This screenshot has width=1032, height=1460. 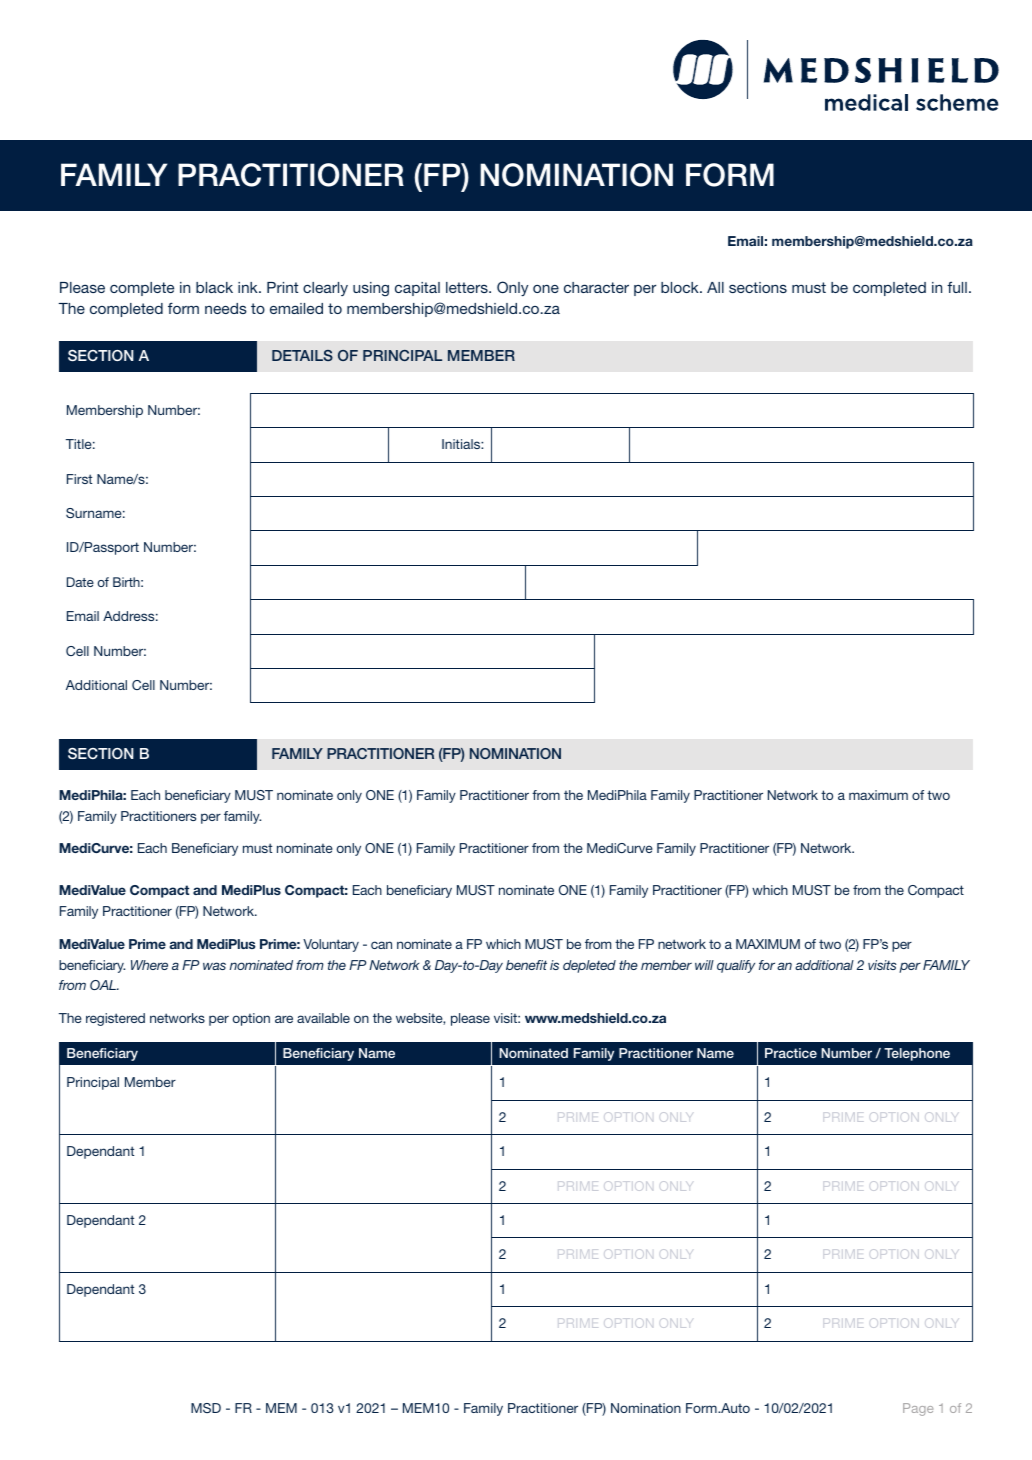 What do you see at coordinates (115, 1019) in the screenshot?
I see `registered` at bounding box center [115, 1019].
